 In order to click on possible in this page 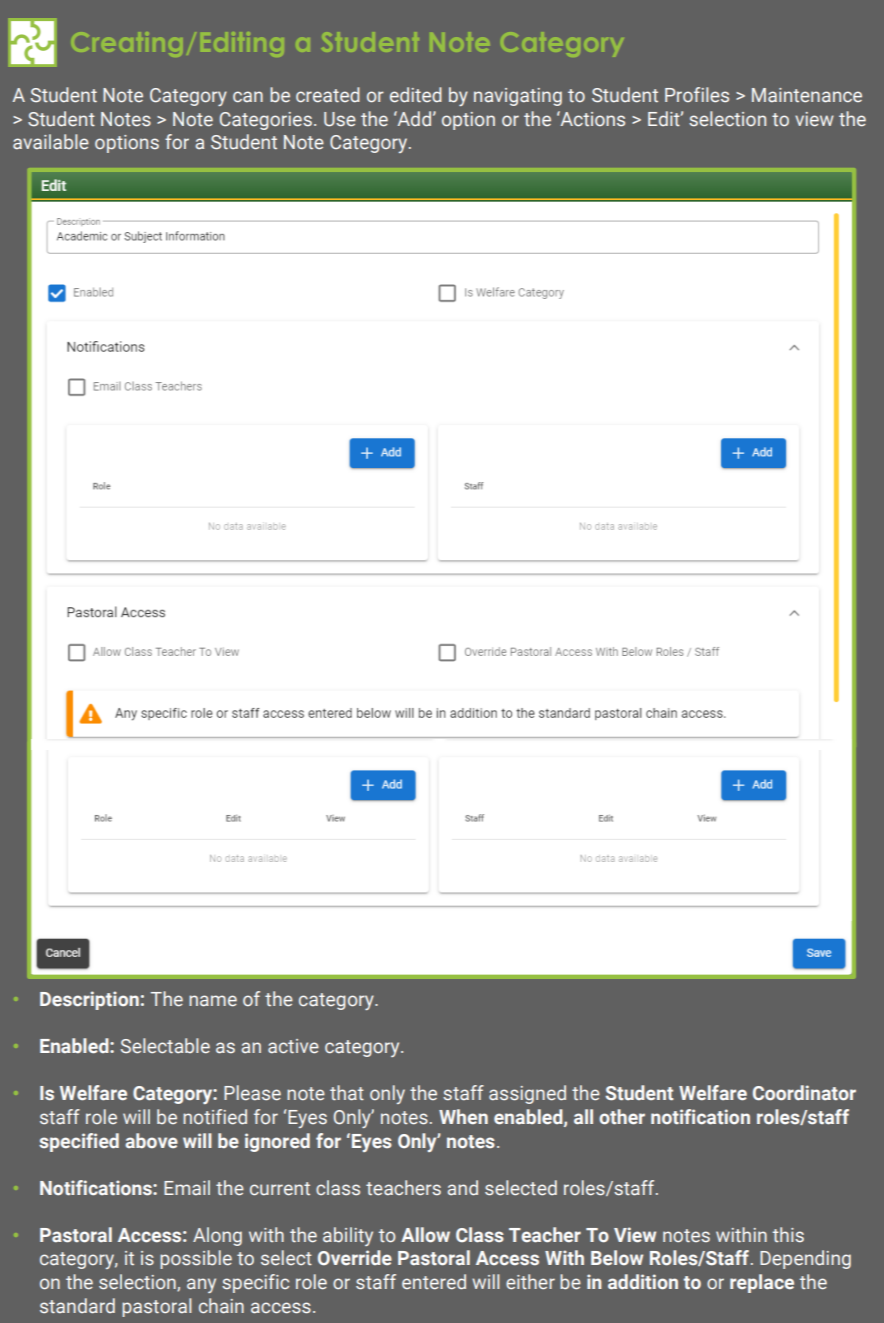, I will do `click(196, 1259)`.
